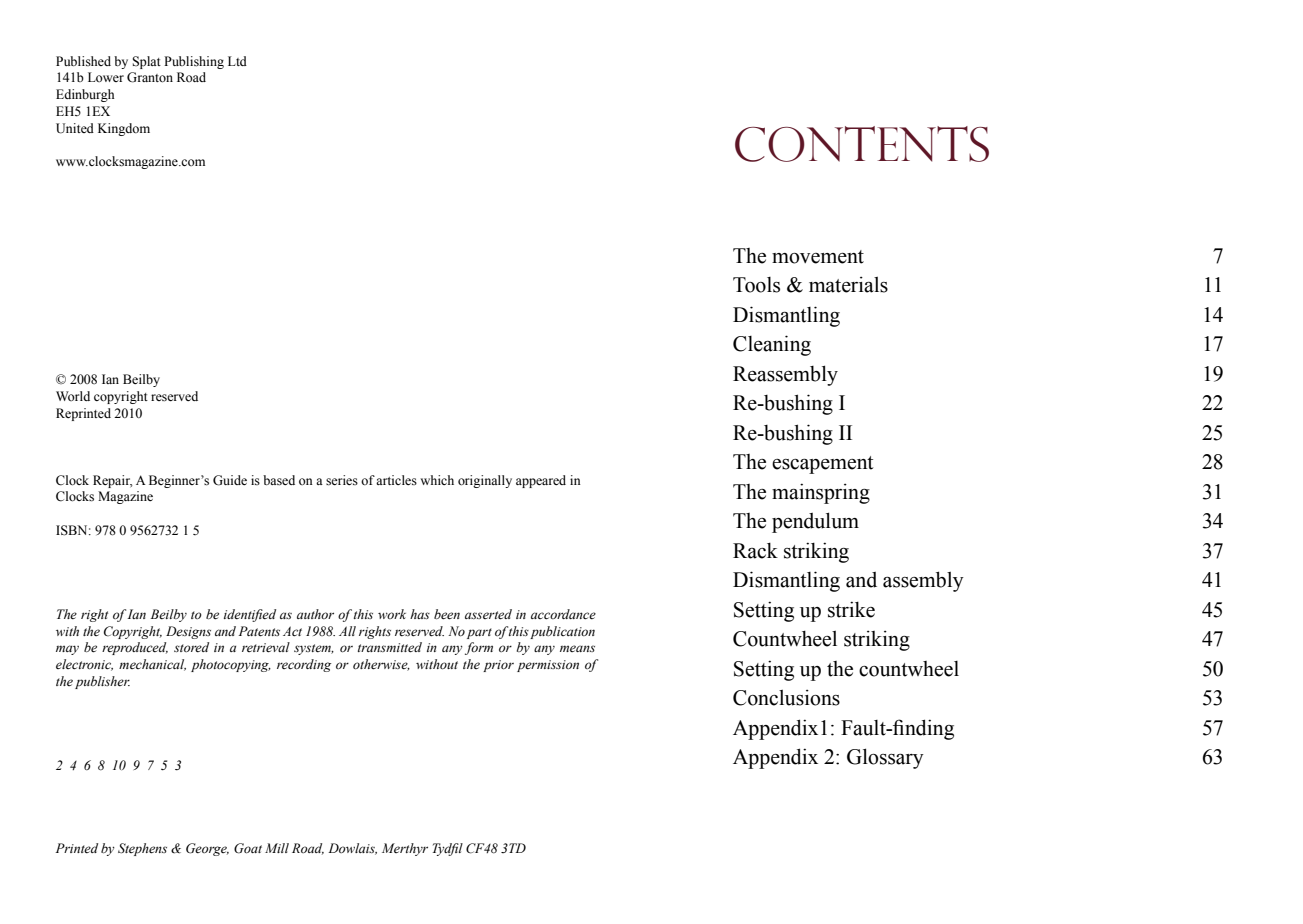 The width and height of the image is (1303, 924). Describe the element at coordinates (142, 849) in the image. I see `Stephens` at that location.
